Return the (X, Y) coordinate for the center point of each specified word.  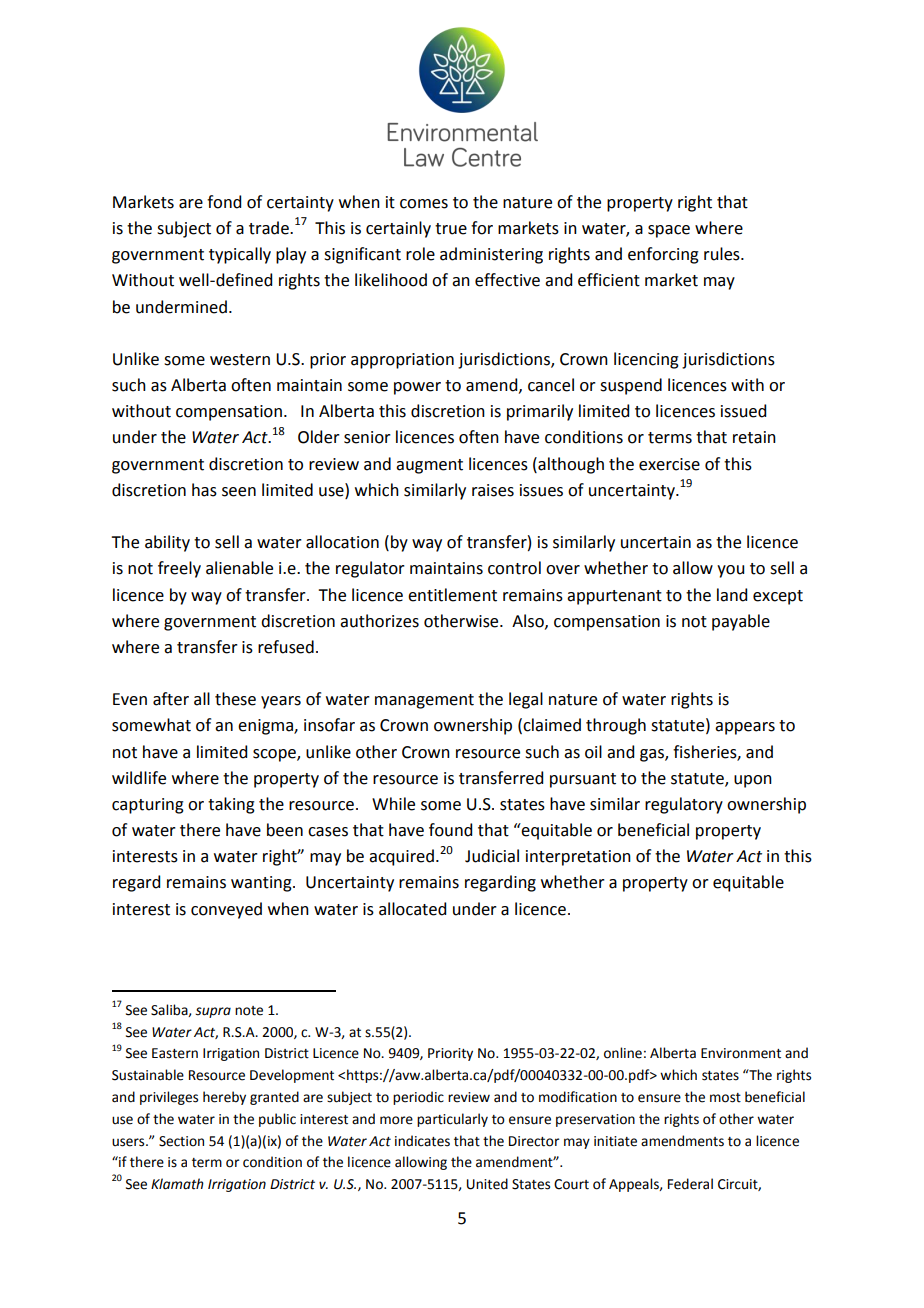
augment (429, 466)
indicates (422, 1141)
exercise (669, 464)
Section (181, 1141)
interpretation (578, 858)
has (204, 490)
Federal (690, 1184)
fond (224, 202)
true (451, 229)
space (669, 231)
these (235, 699)
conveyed (226, 910)
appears (745, 728)
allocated (412, 909)
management (424, 701)
